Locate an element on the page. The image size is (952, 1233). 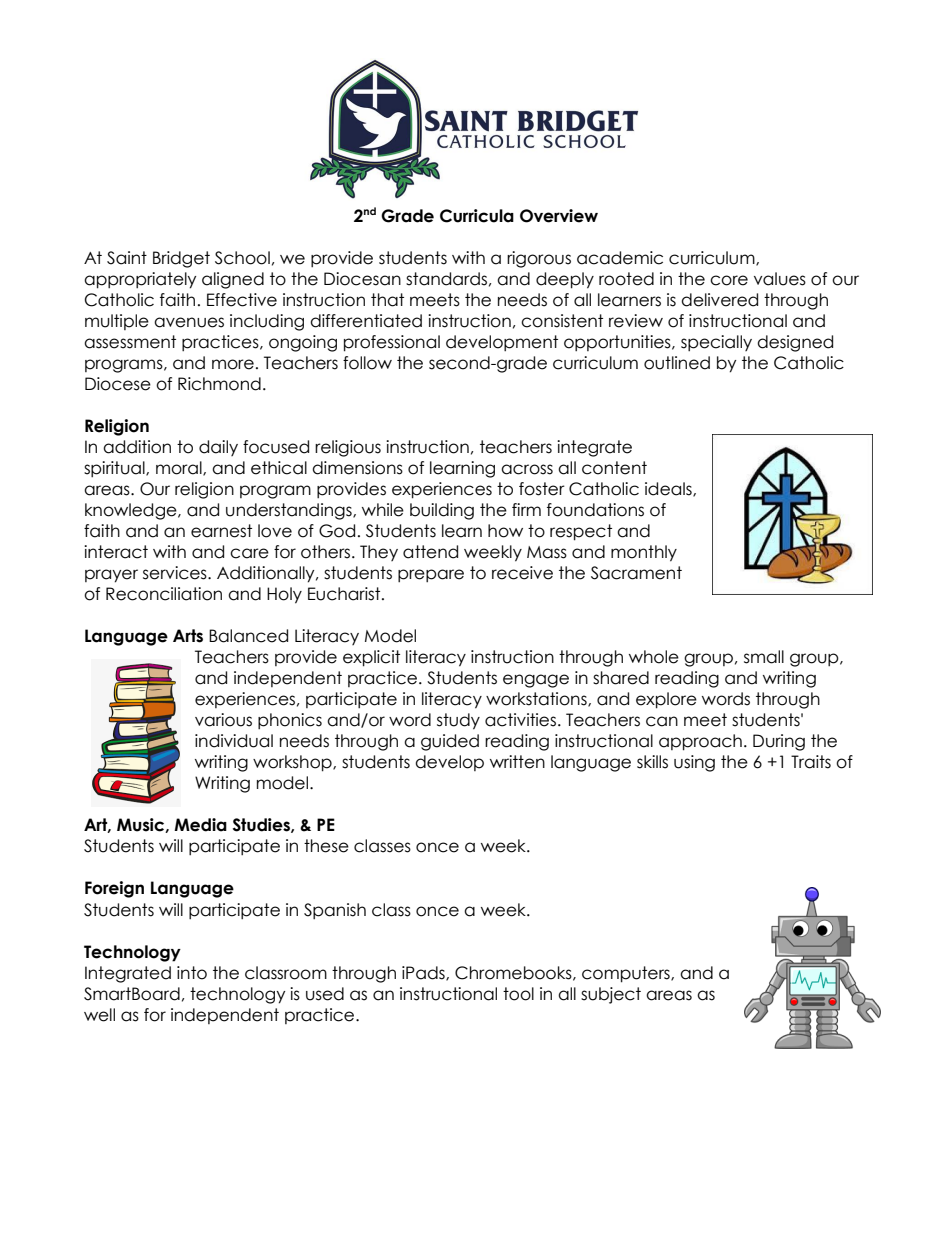
small is located at coordinates (764, 657).
